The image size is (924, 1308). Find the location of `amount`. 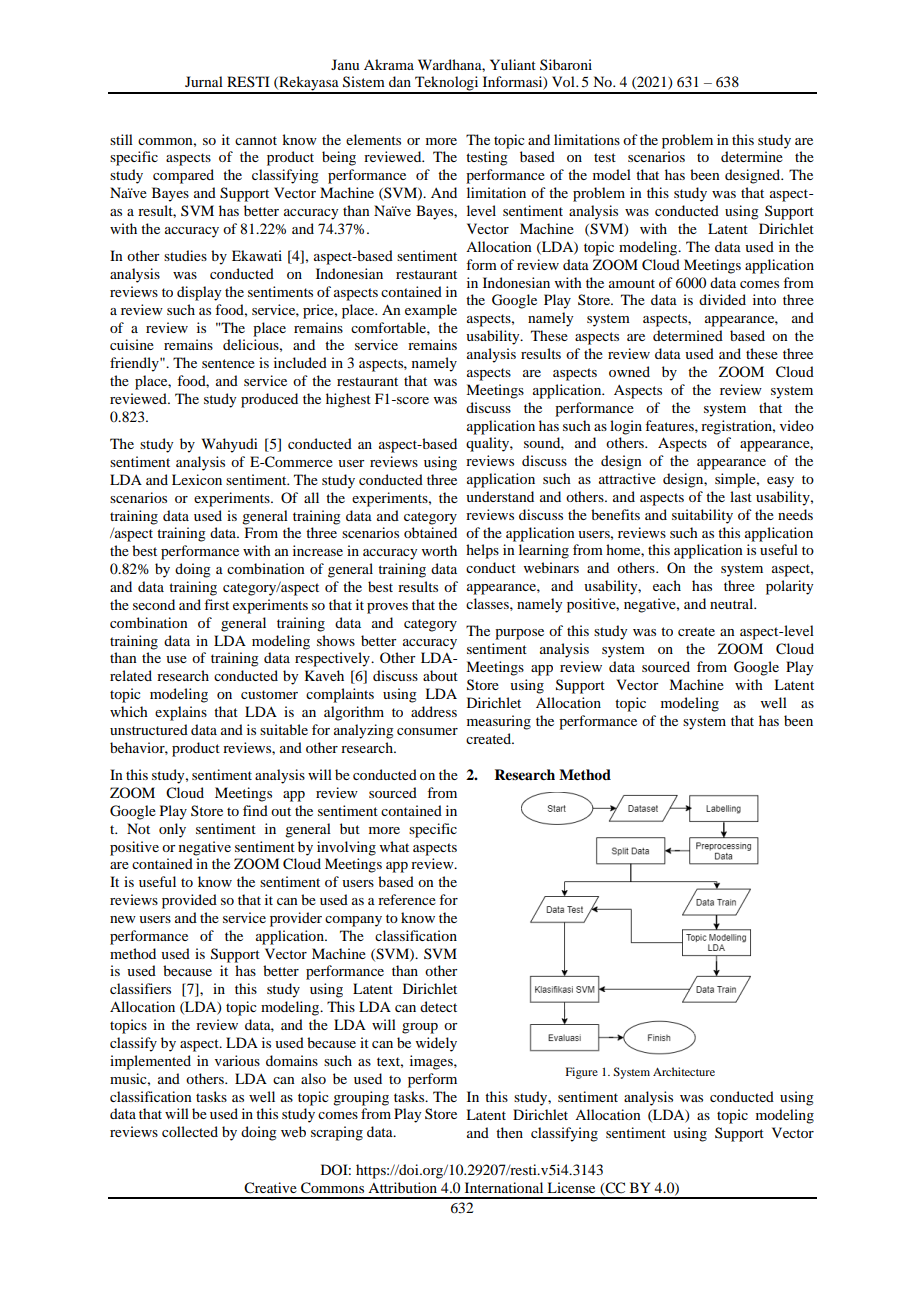

amount is located at coordinates (632, 283).
